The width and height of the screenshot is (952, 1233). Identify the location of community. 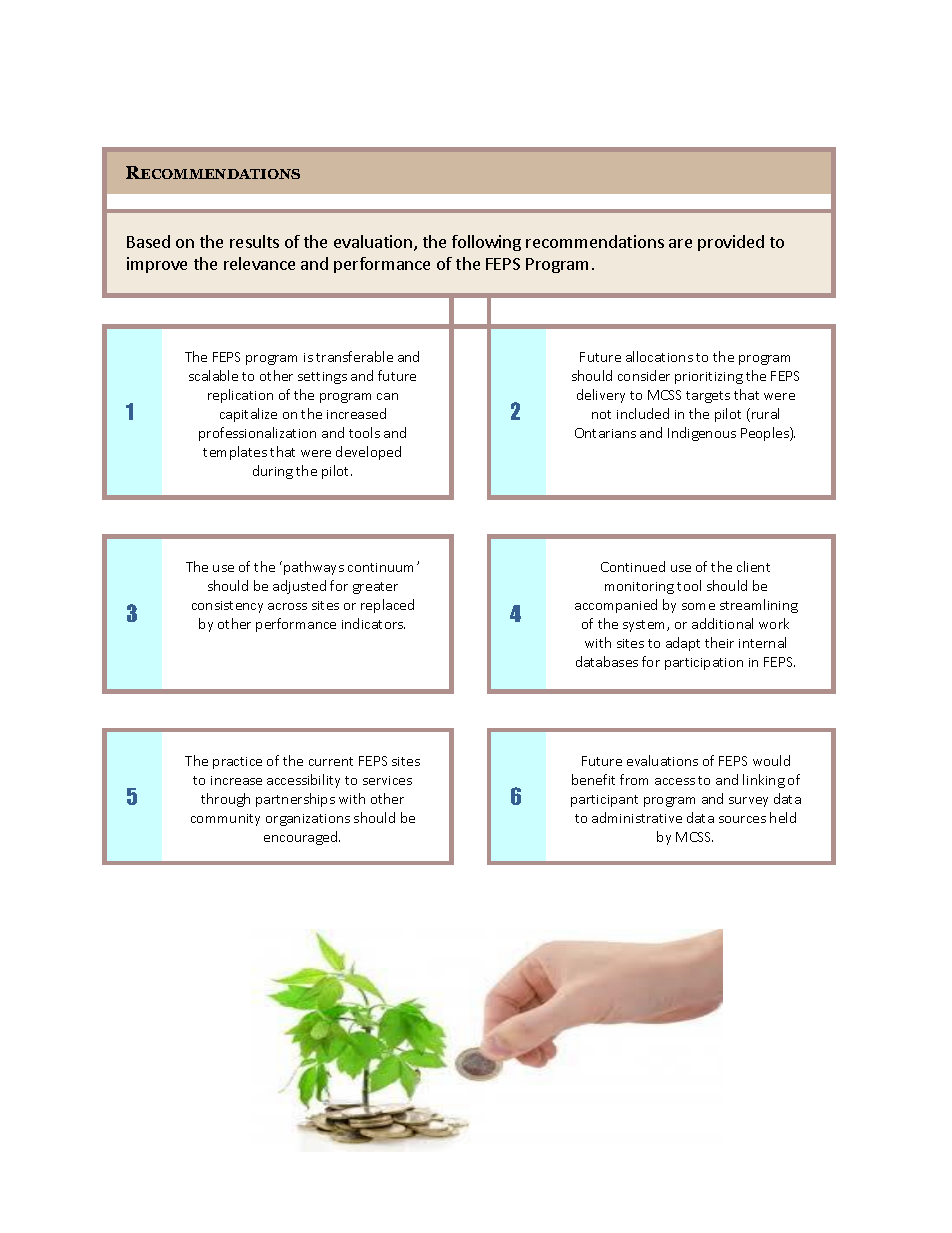
(225, 820).
